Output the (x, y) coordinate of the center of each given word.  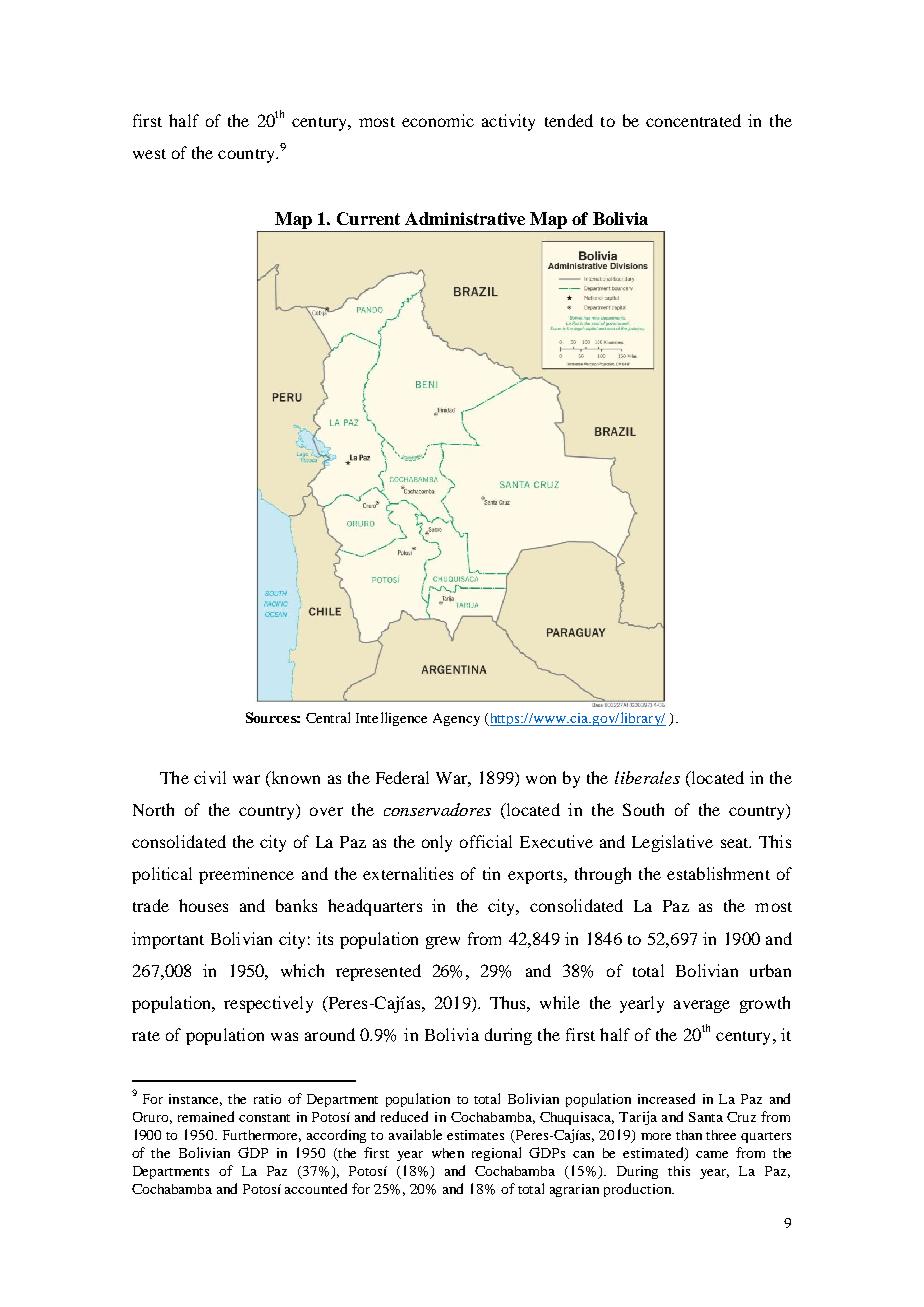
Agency (456, 719)
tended (569, 120)
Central (328, 717)
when (448, 1153)
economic (438, 120)
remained (206, 1116)
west (149, 154)
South (643, 809)
